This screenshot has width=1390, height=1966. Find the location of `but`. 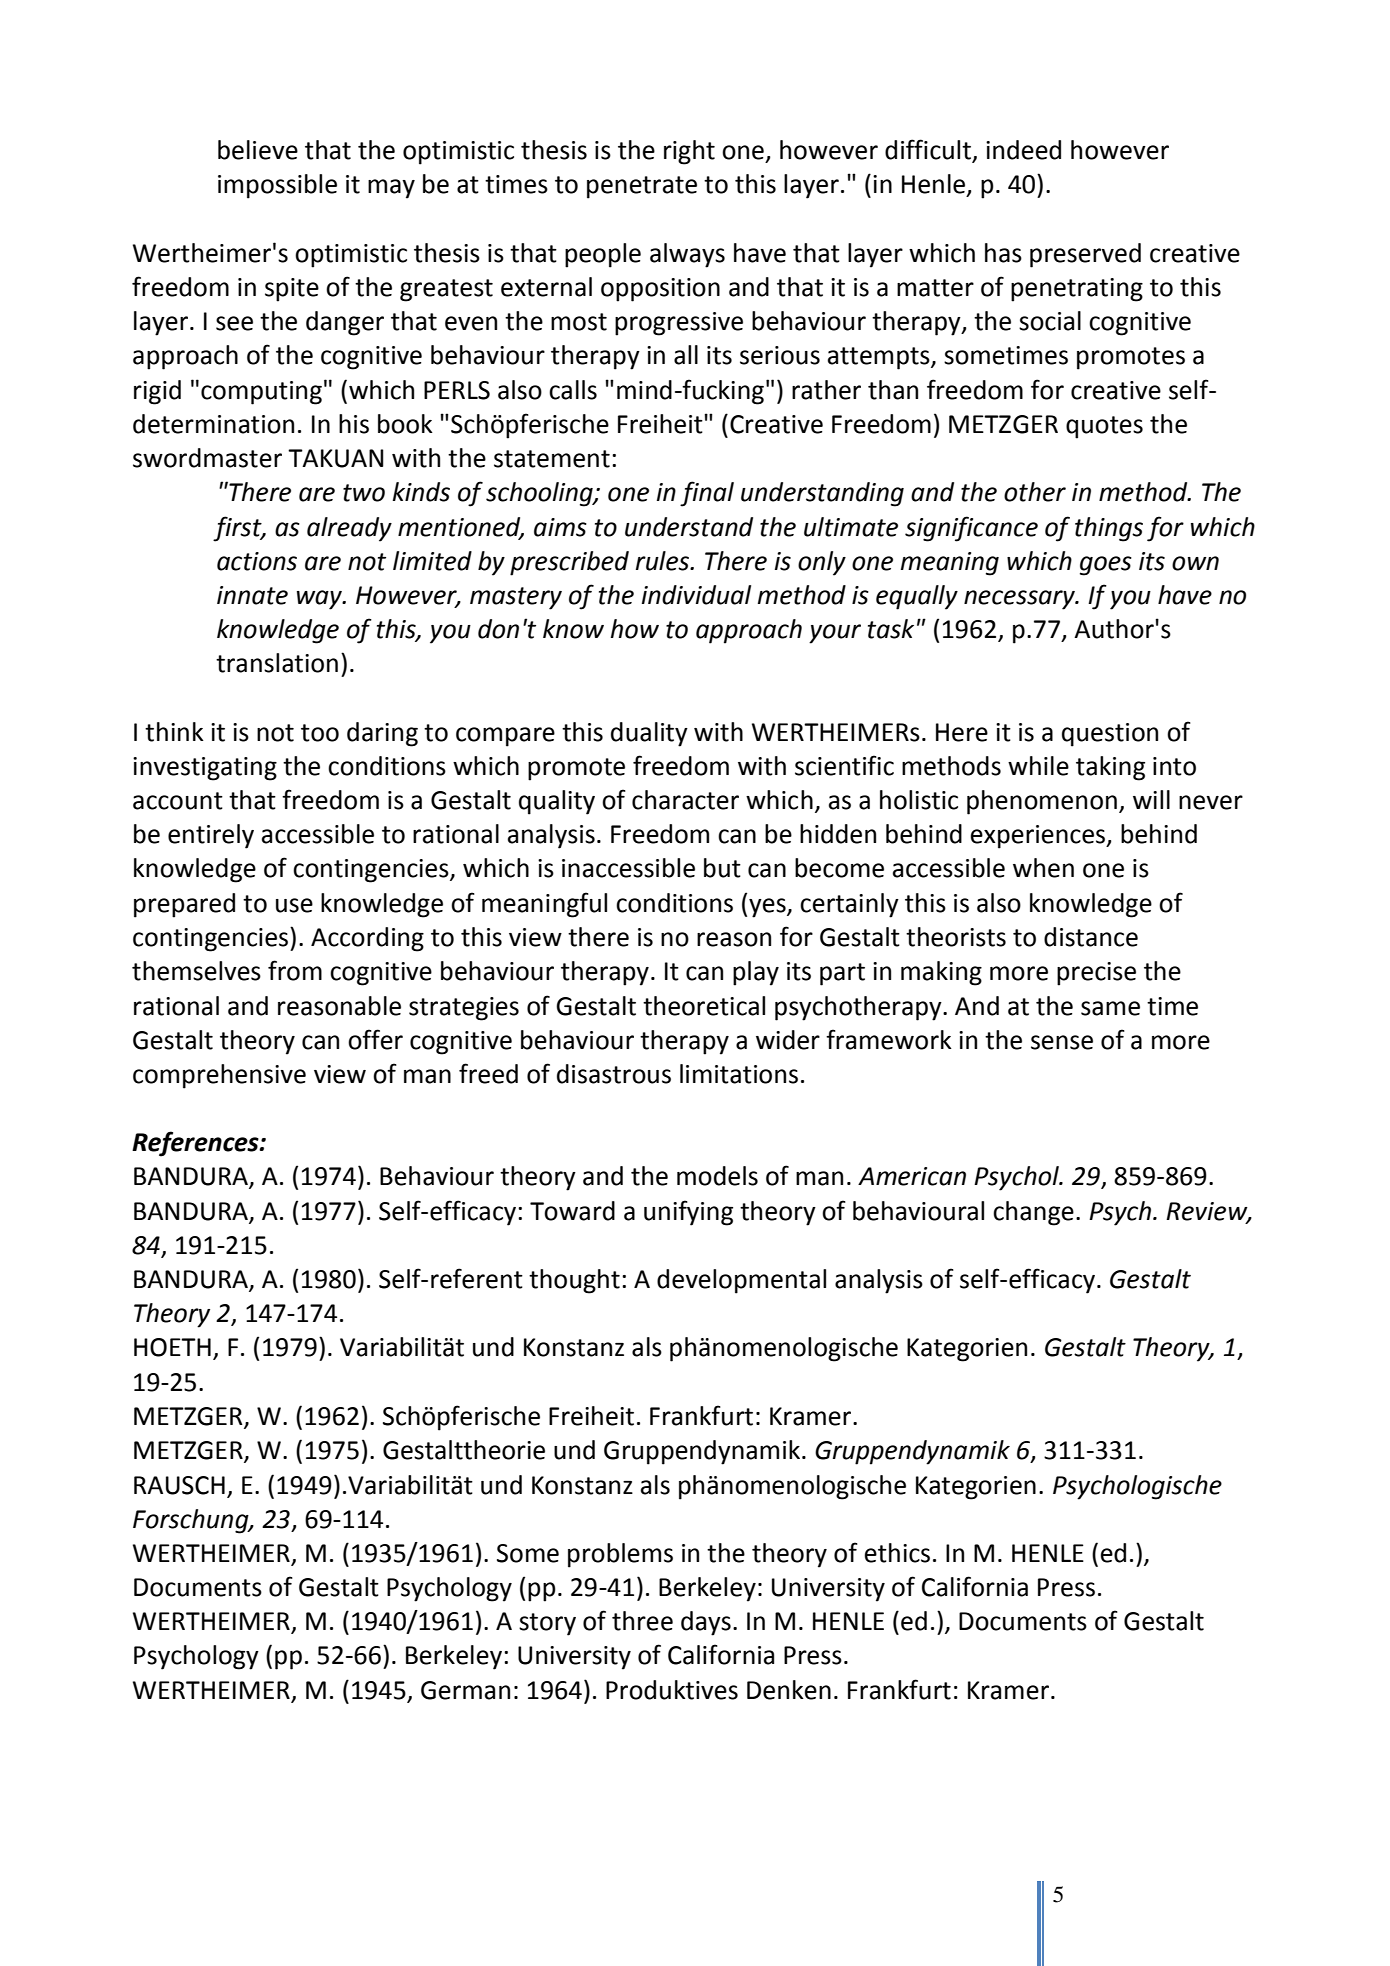

but is located at coordinates (722, 868).
